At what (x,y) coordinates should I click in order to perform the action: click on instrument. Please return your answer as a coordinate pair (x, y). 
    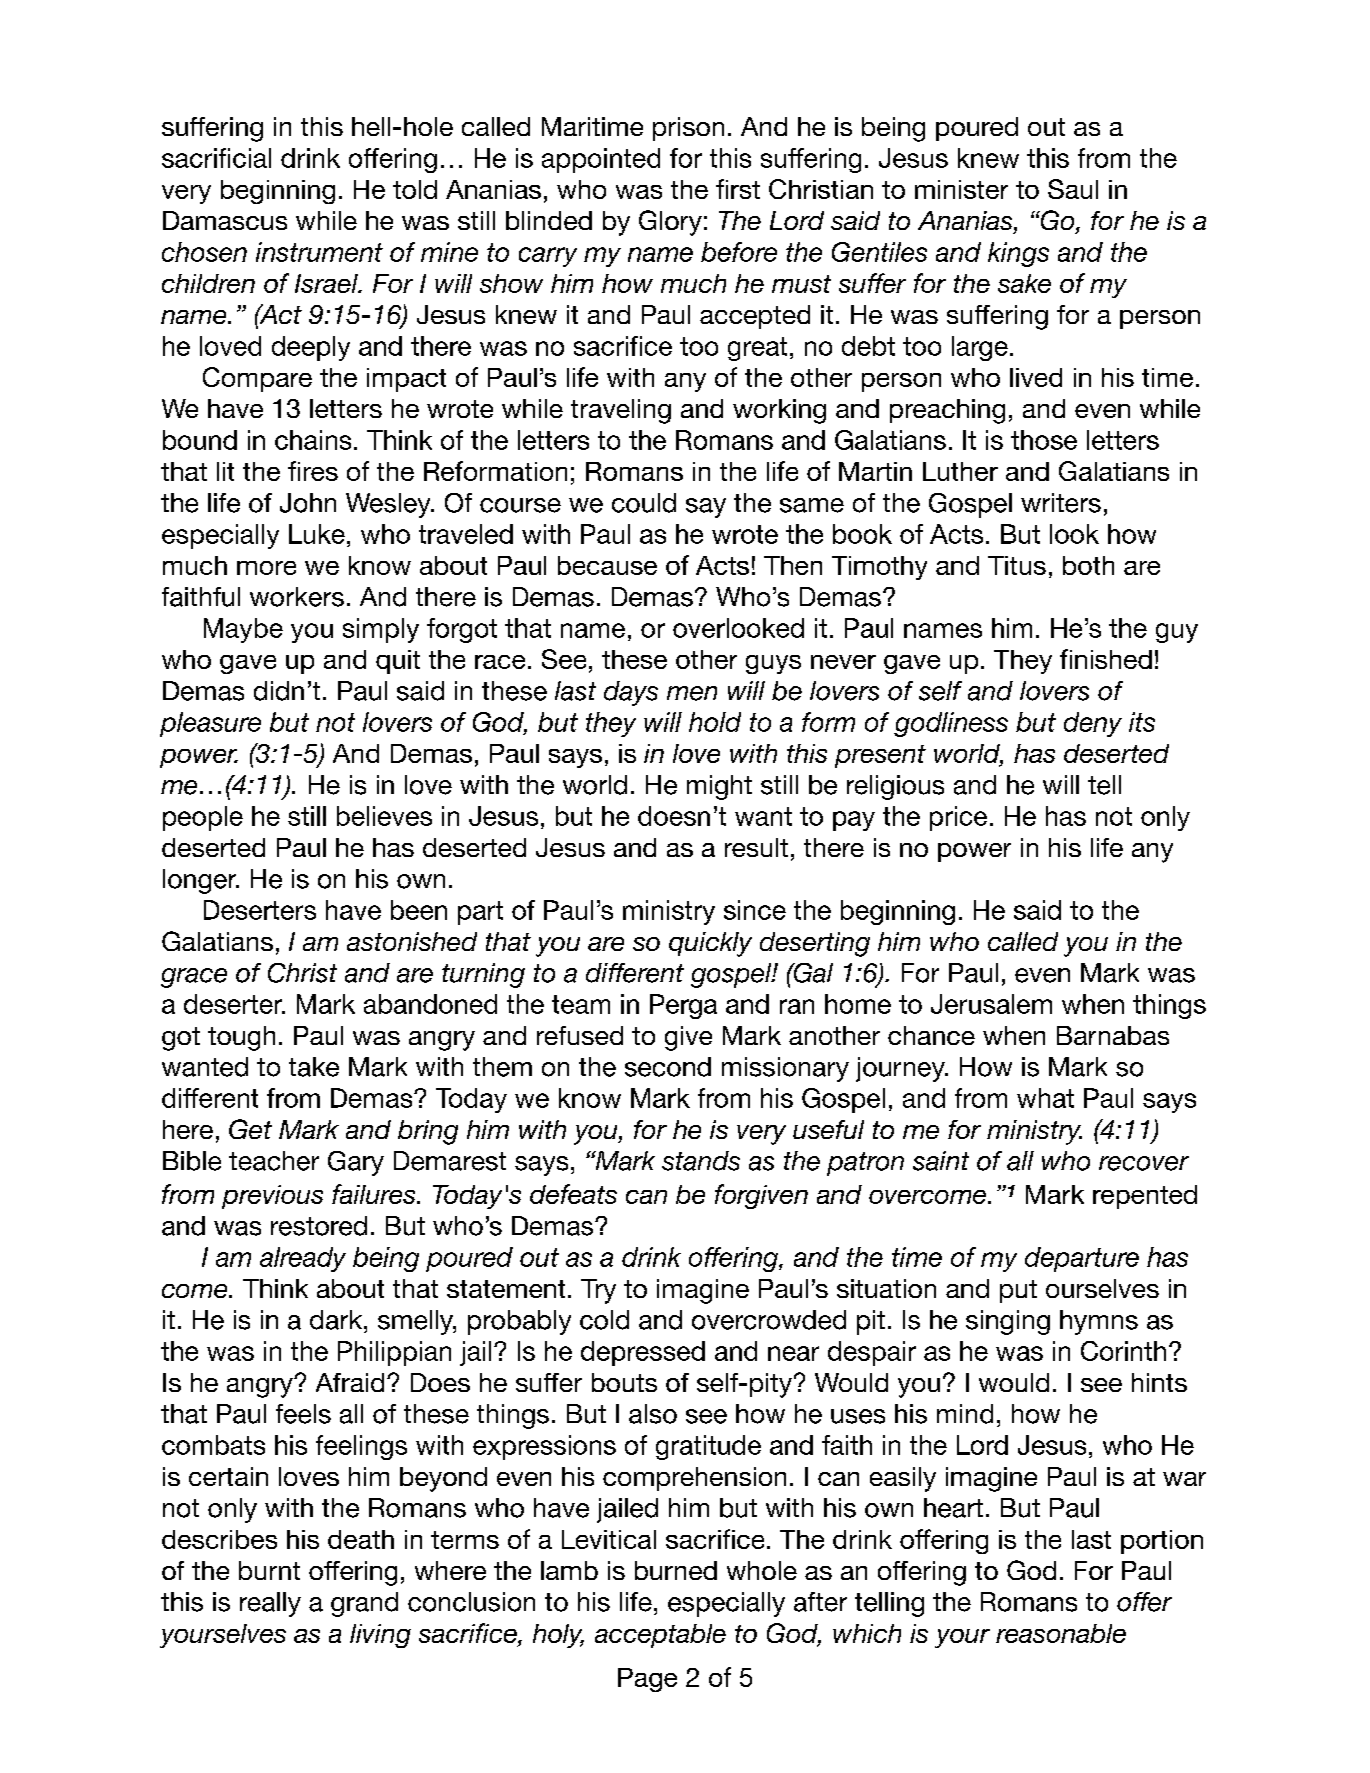
    Looking at the image, I should click on (319, 252).
